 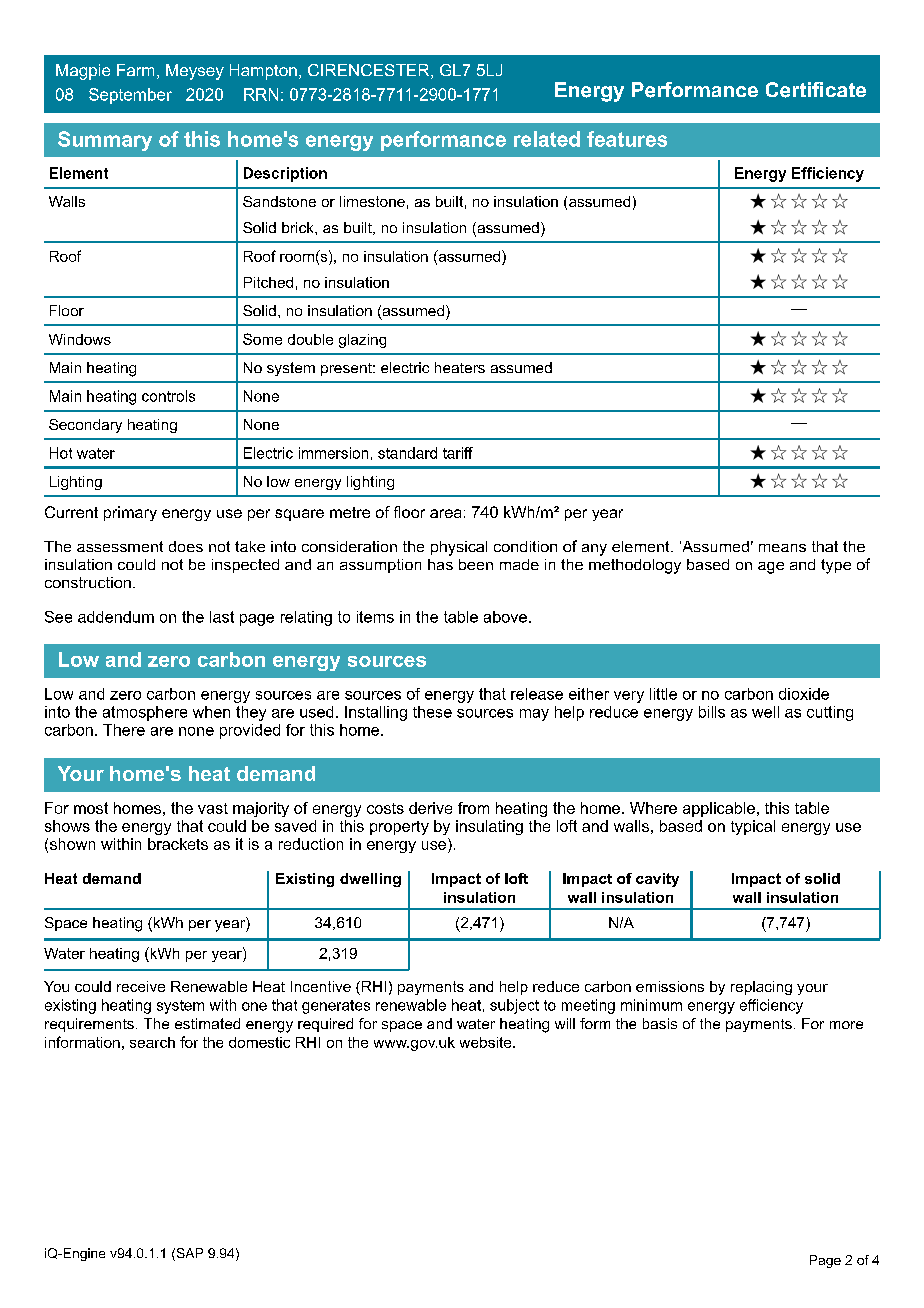 What do you see at coordinates (547, 139) in the image?
I see `related` at bounding box center [547, 139].
